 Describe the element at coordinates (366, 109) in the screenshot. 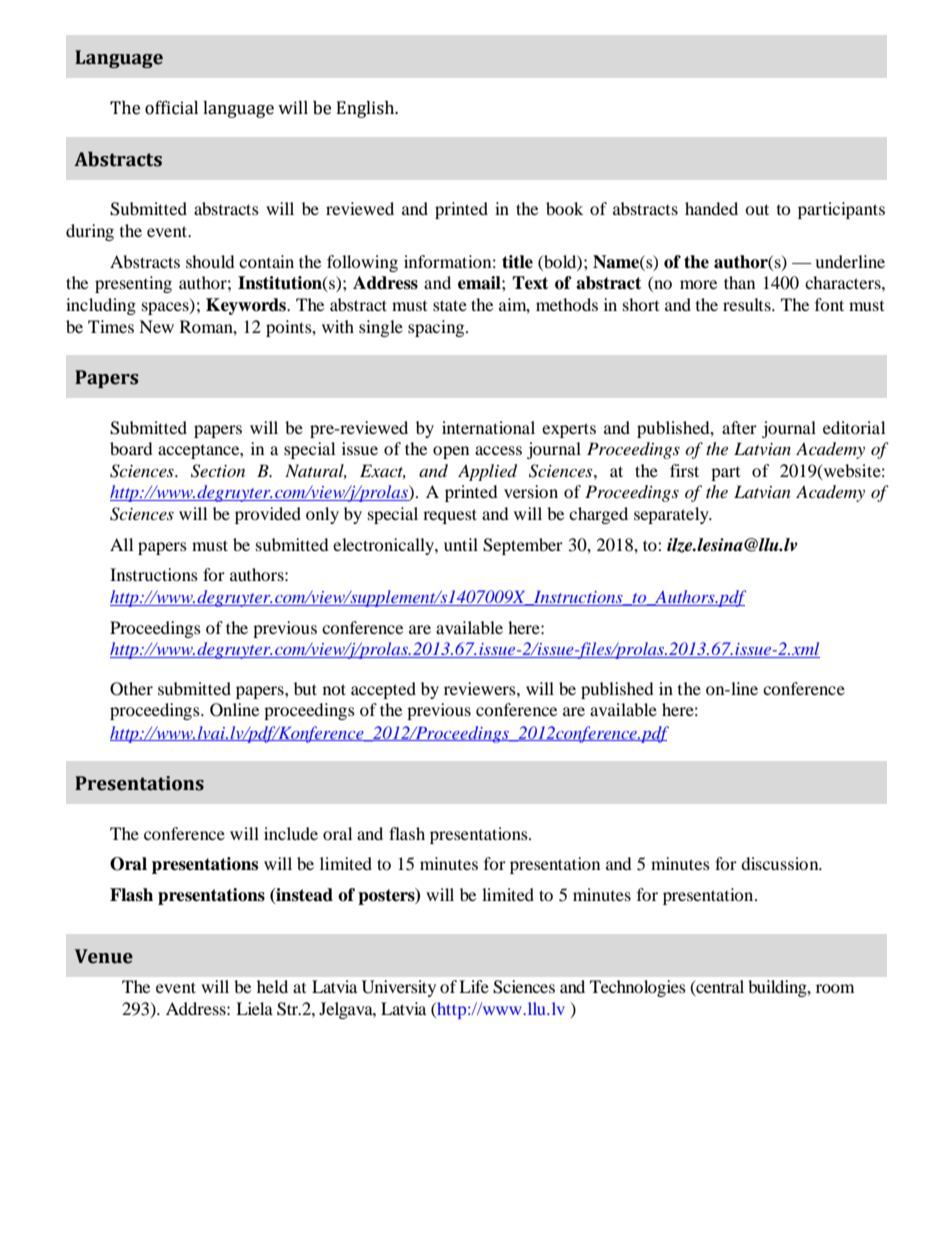

I see `English` at that location.
